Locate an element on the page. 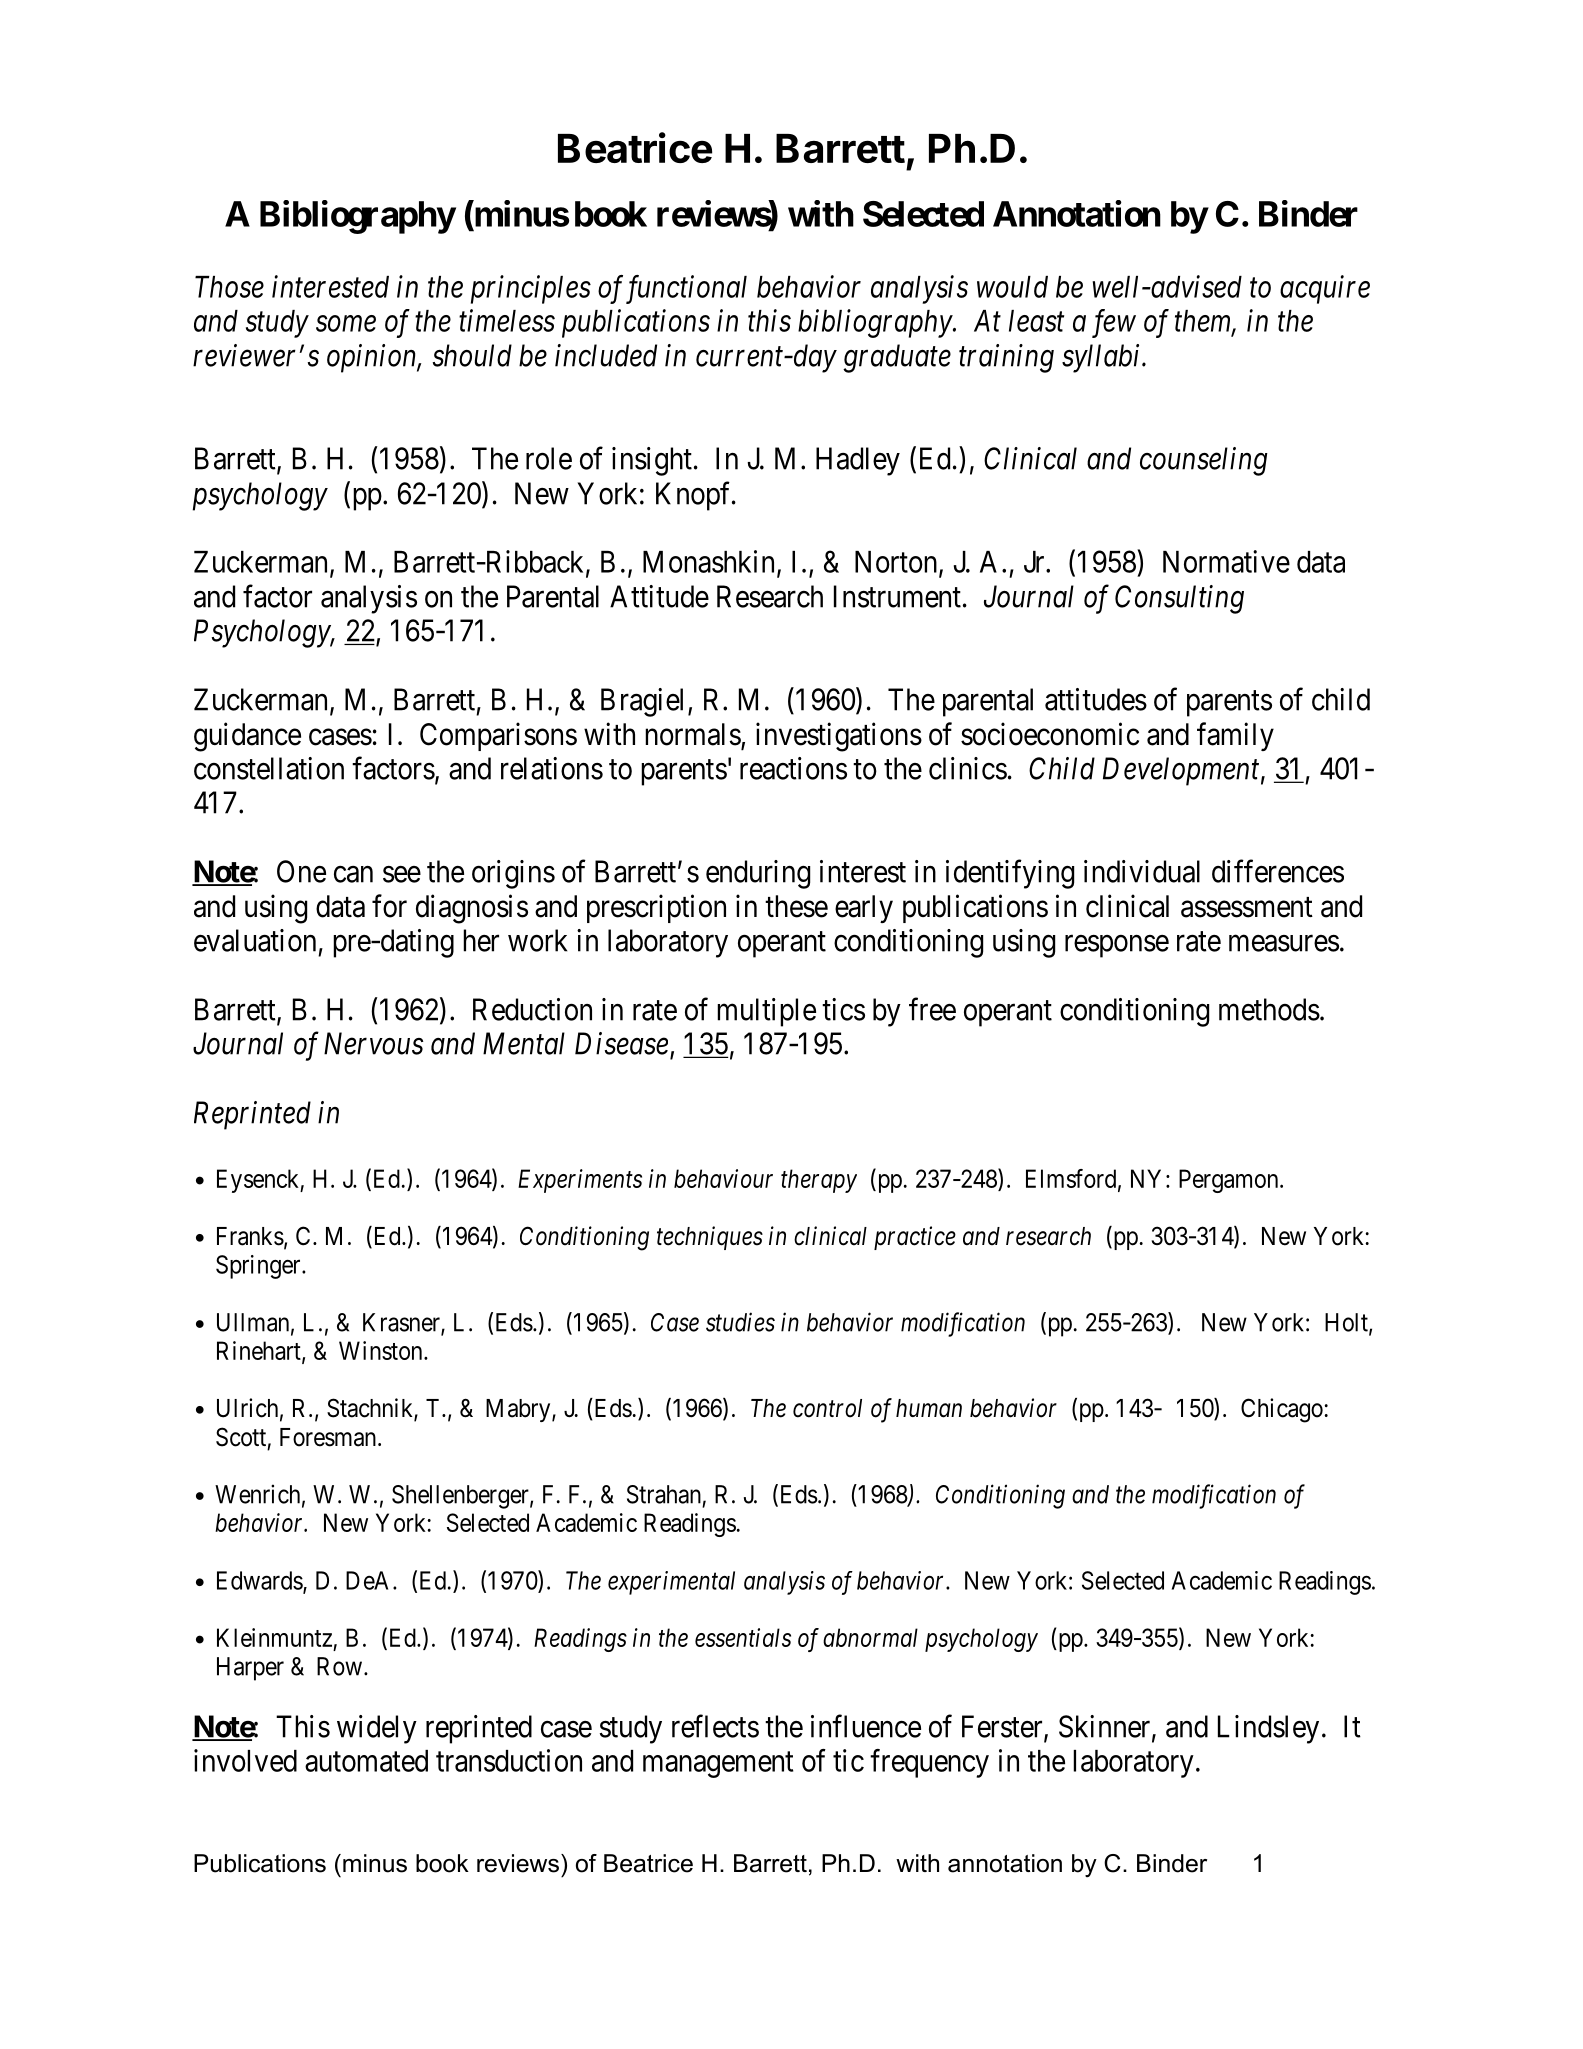  widely is located at coordinates (377, 1729).
